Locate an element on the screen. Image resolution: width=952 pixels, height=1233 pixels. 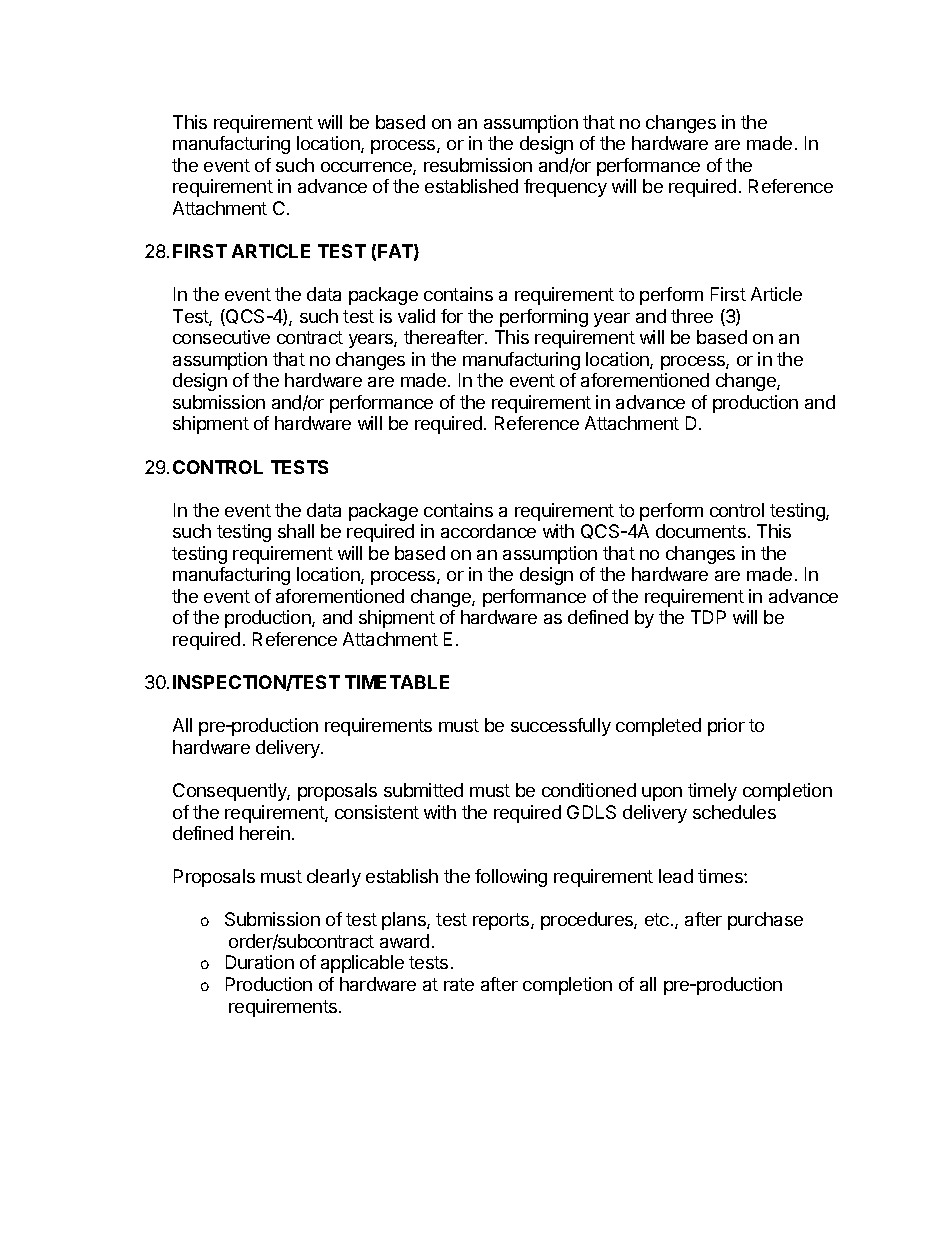
TDP is located at coordinates (708, 617).
